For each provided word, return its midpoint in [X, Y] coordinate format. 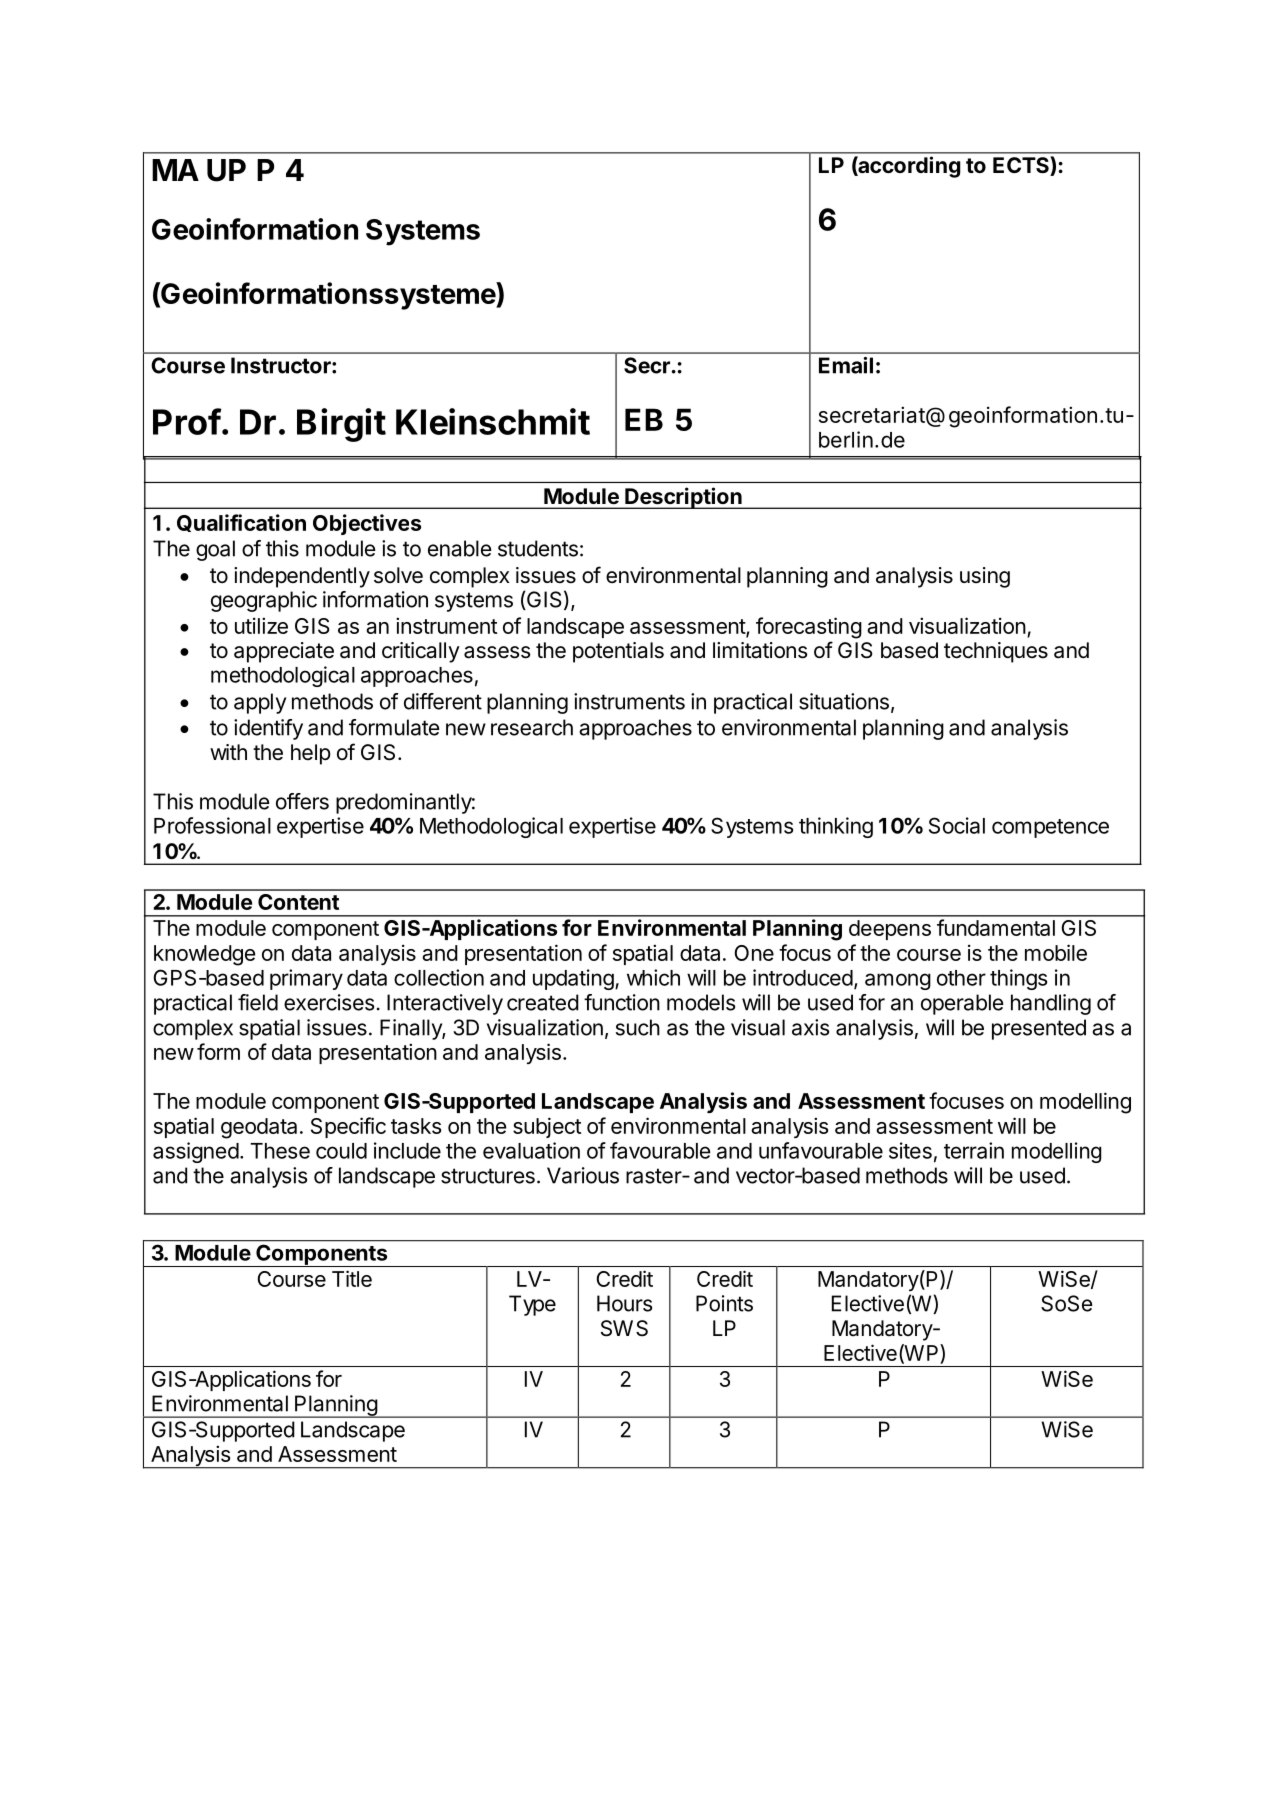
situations [844, 701]
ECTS [1022, 166]
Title [352, 1278]
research [532, 727]
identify [268, 729]
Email [846, 365]
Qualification [241, 523]
